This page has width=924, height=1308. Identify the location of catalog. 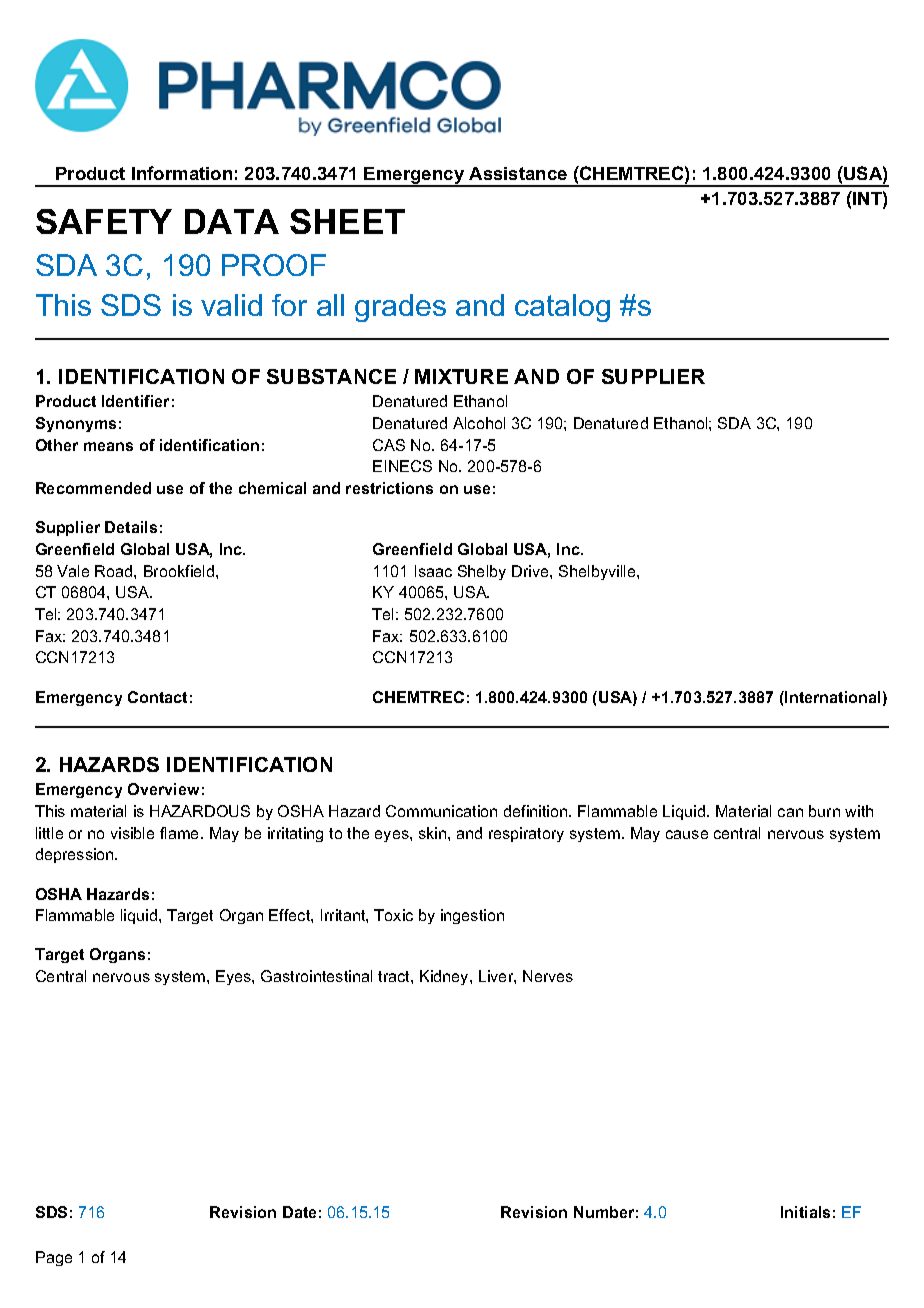
(562, 308).
